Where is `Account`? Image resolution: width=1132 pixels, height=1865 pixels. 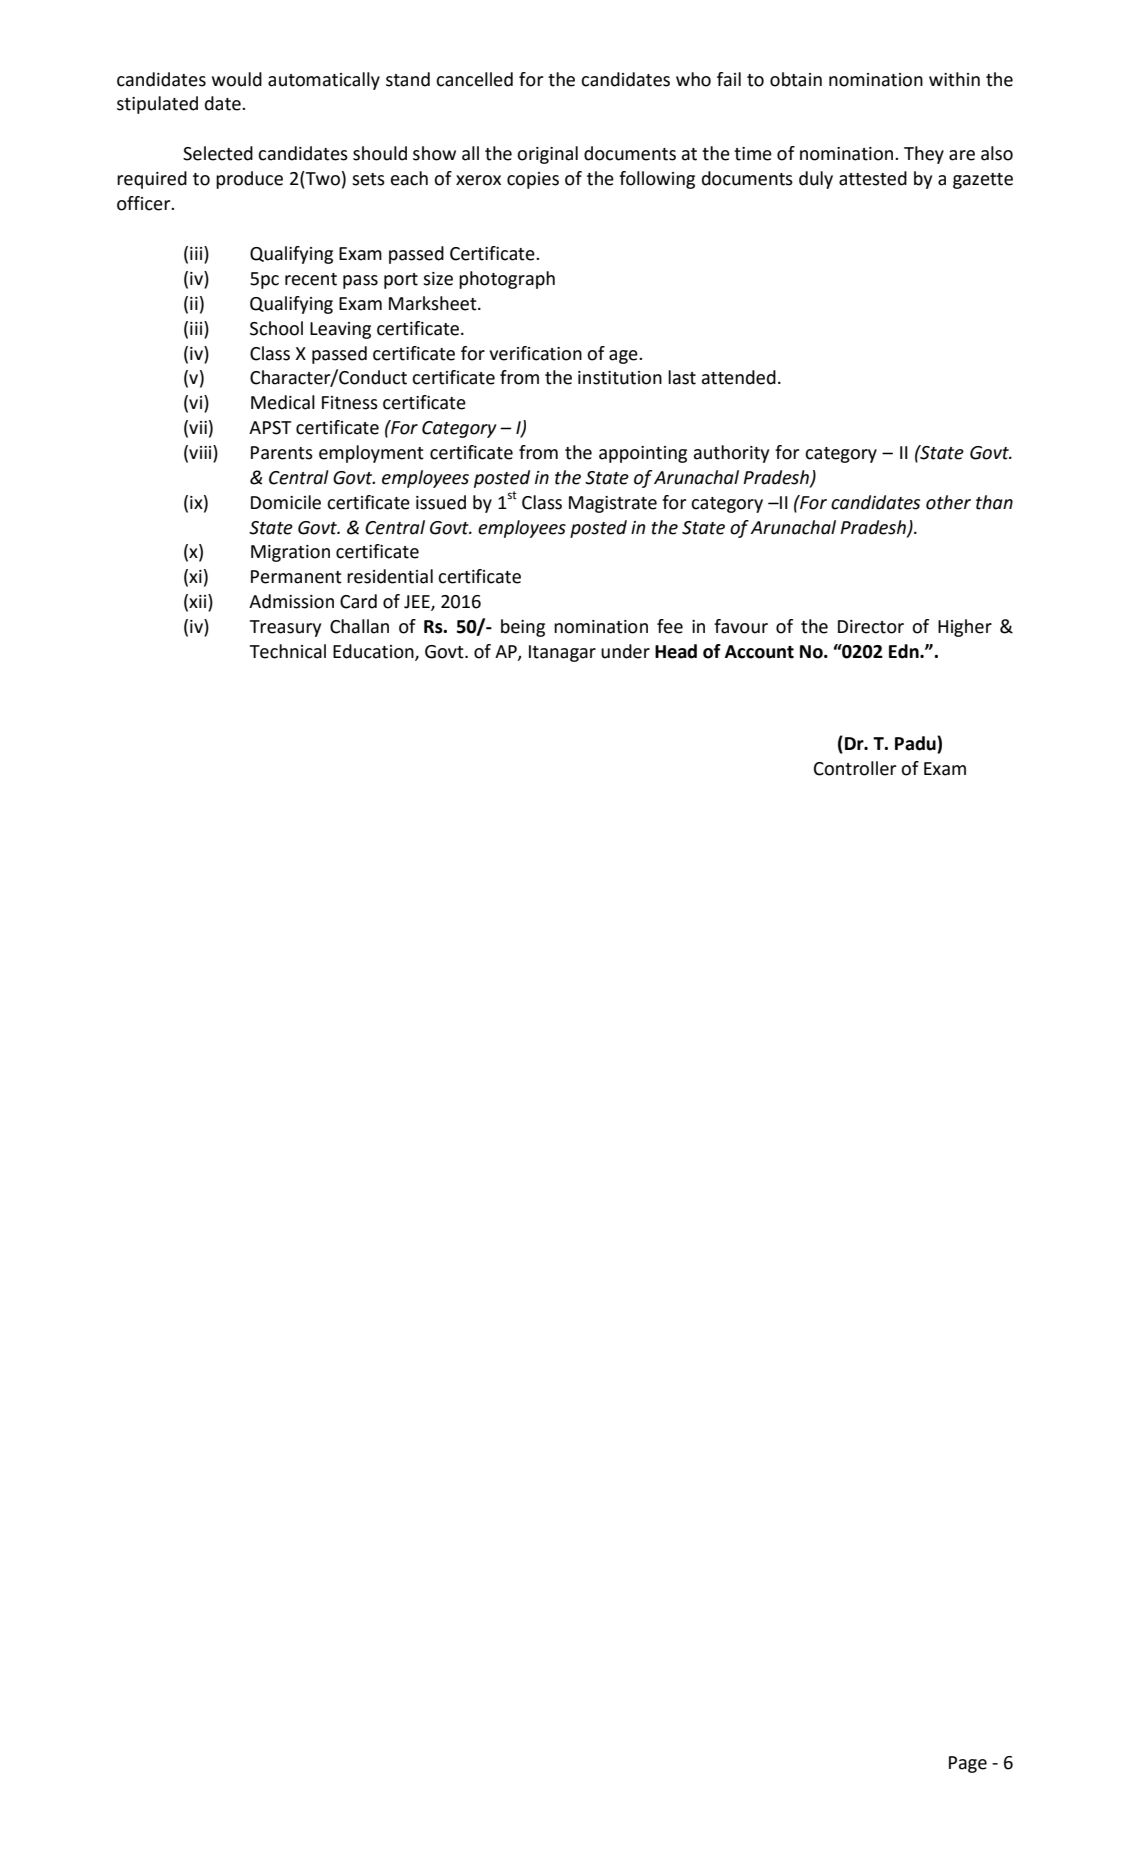
Account is located at coordinates (759, 652).
